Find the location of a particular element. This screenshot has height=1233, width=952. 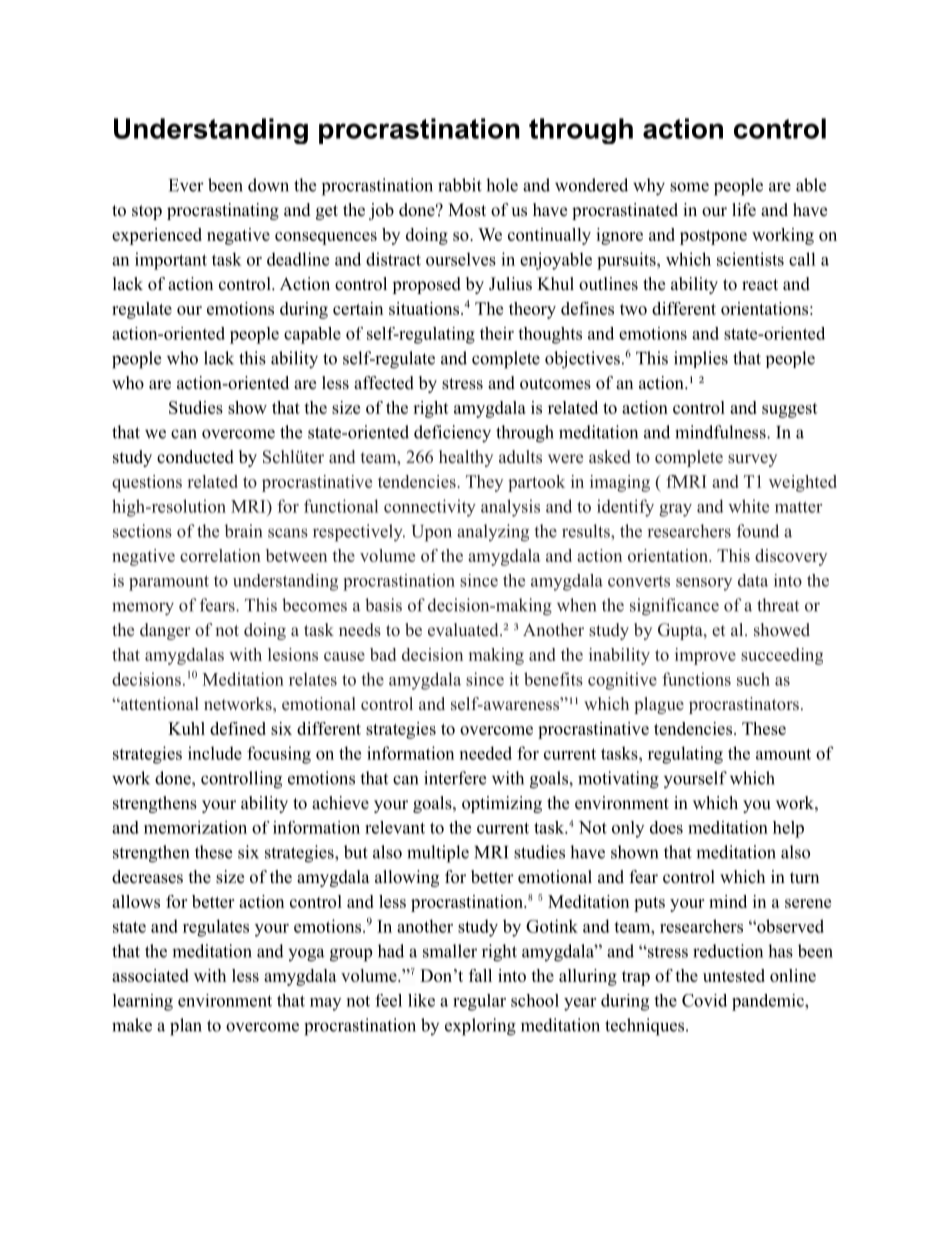

life is located at coordinates (744, 210).
